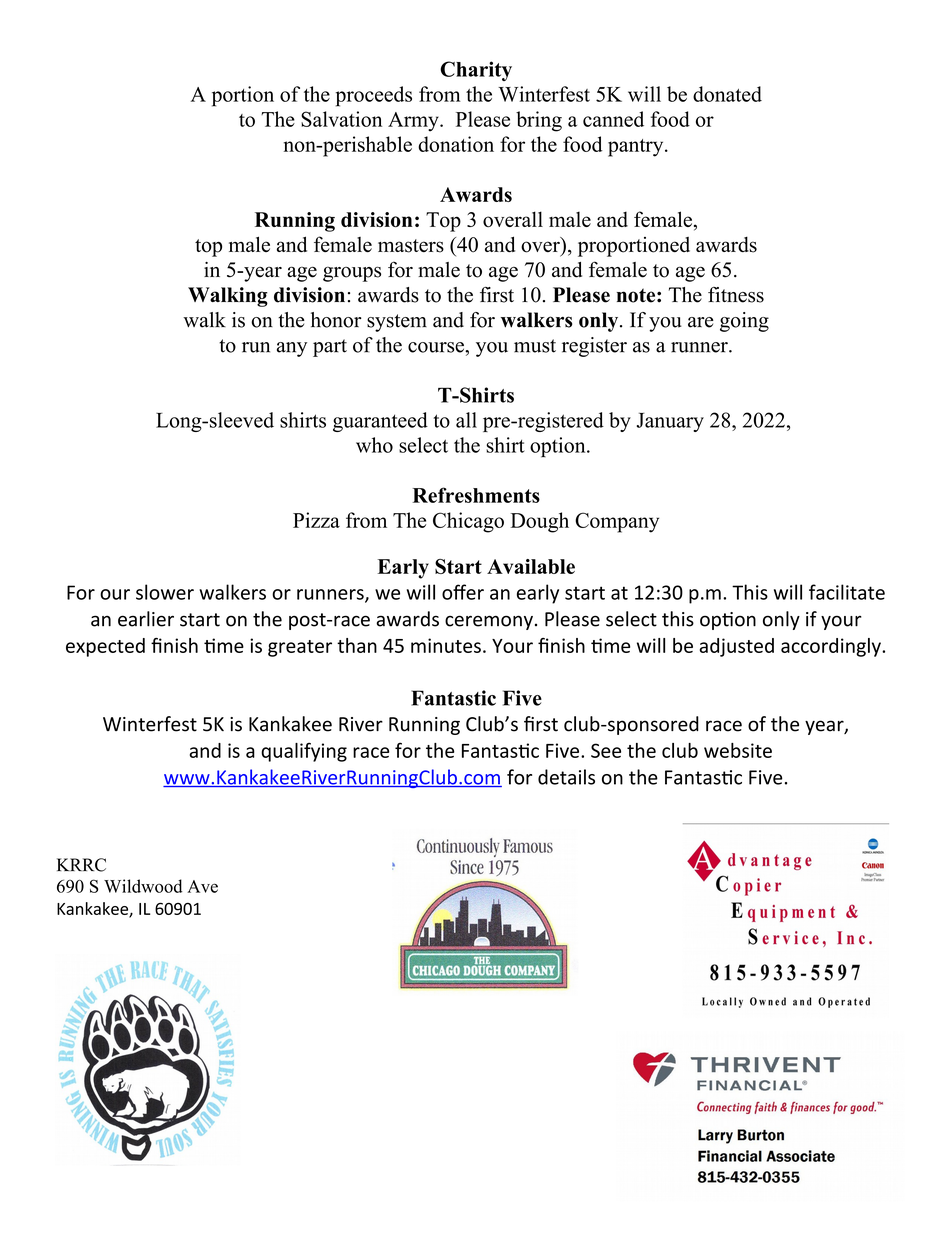 The image size is (952, 1233). What do you see at coordinates (341, 119) in the image?
I see `Salvation` at bounding box center [341, 119].
